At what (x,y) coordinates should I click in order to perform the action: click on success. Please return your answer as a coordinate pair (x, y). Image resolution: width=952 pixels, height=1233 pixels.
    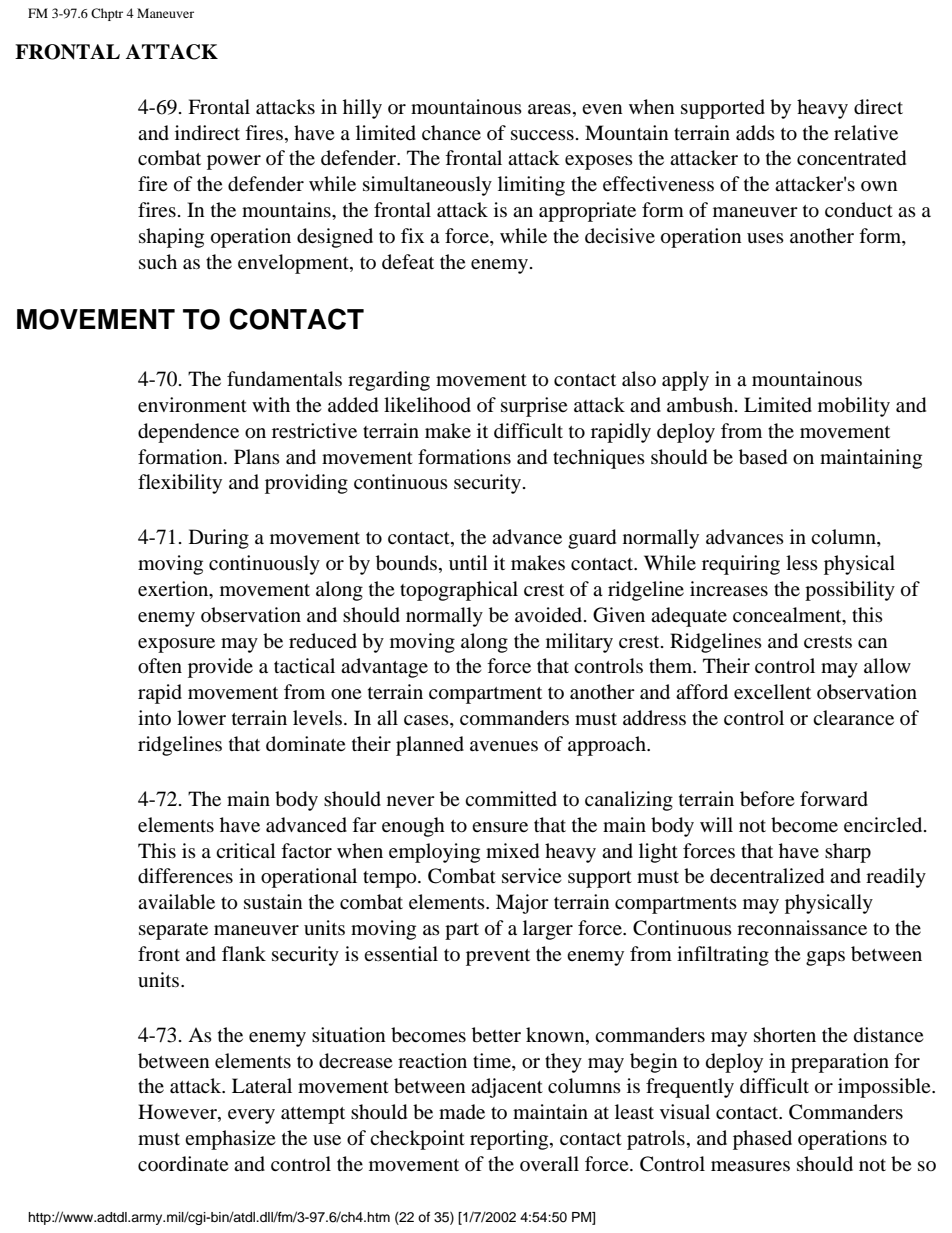
    Looking at the image, I should click on (542, 135).
